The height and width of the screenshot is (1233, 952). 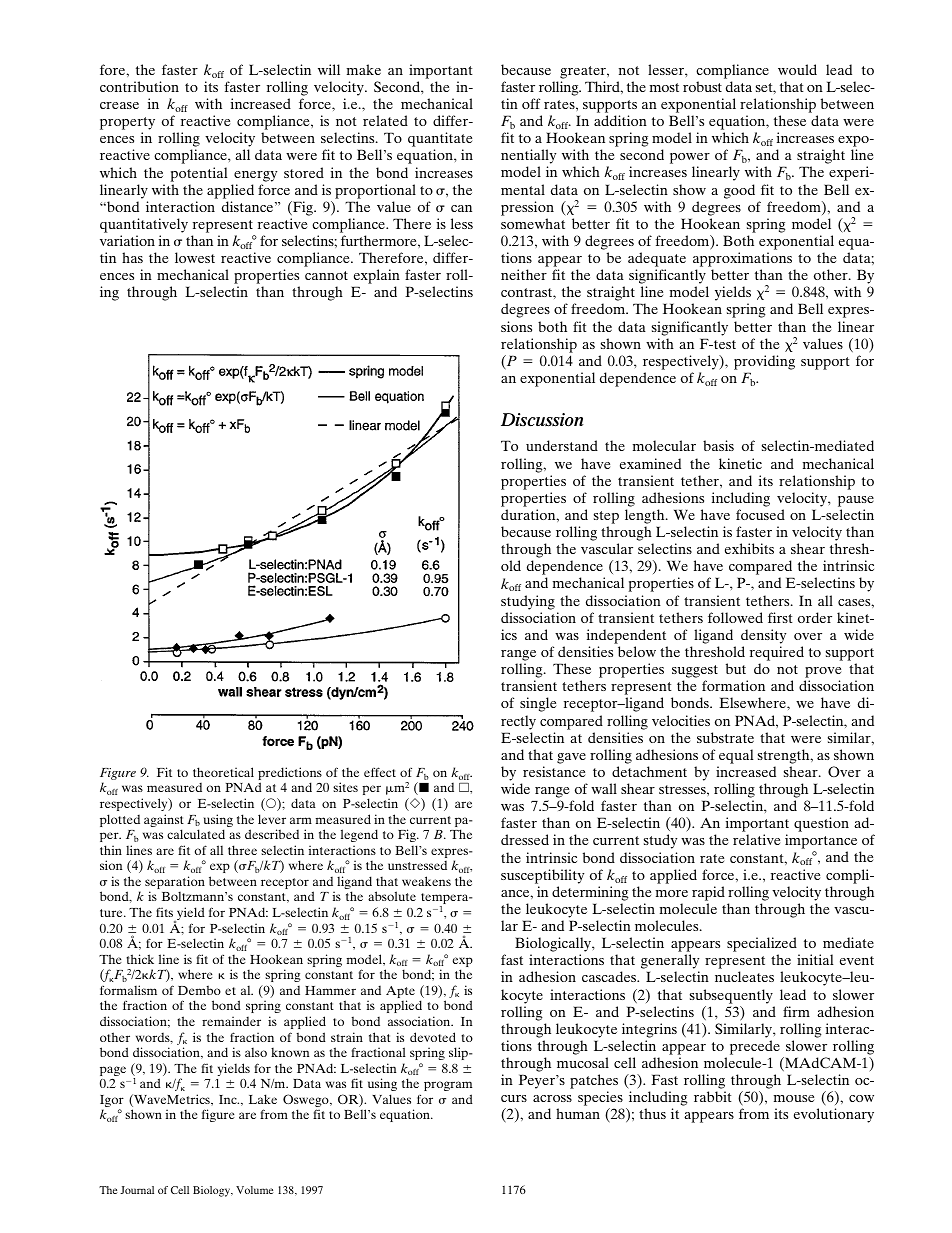 What do you see at coordinates (764, 362) in the screenshot?
I see `providing` at bounding box center [764, 362].
